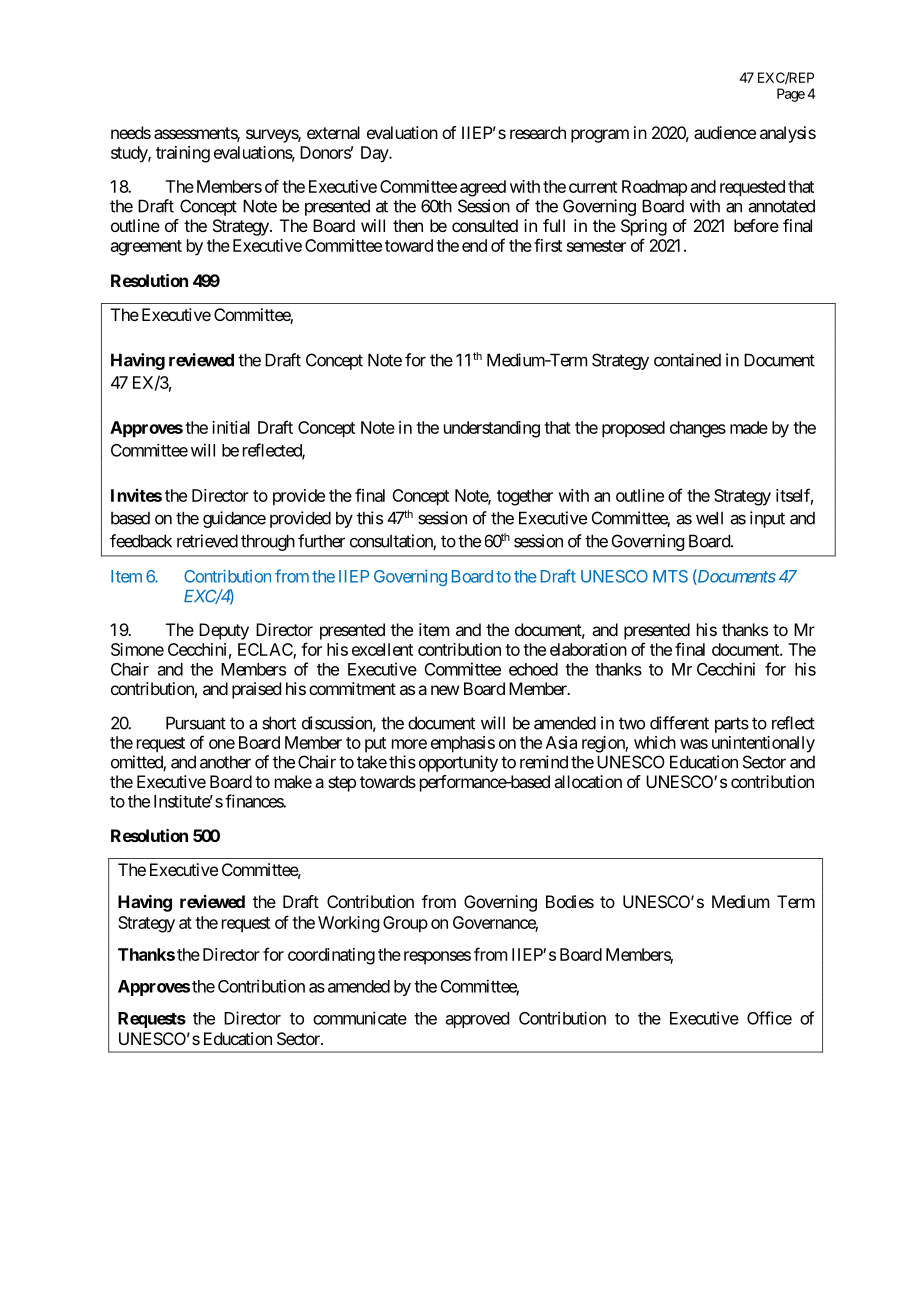 The image size is (924, 1308). Describe the element at coordinates (679, 723) in the screenshot. I see `different` at that location.
